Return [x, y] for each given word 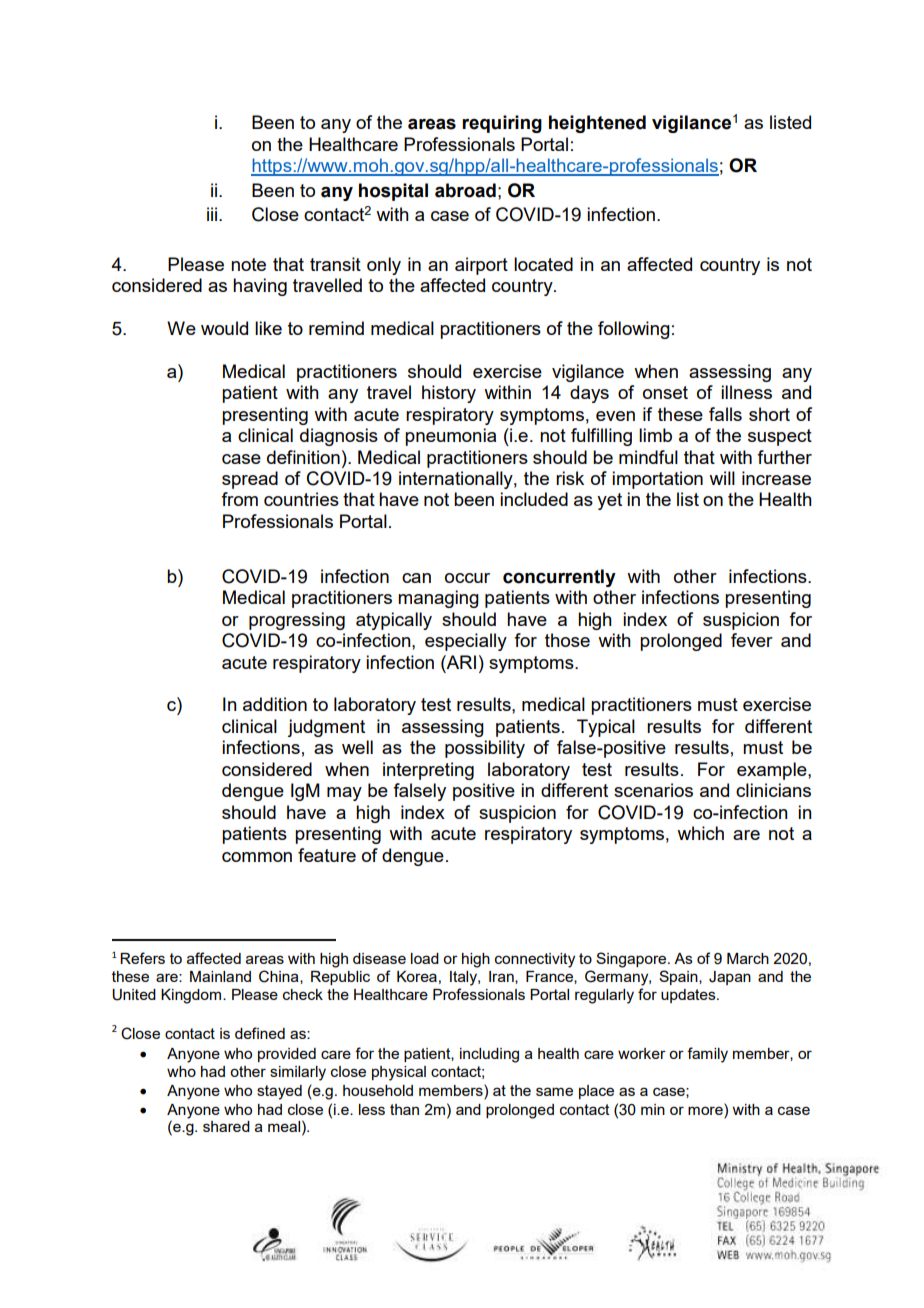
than [404, 1109]
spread [250, 480]
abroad [465, 190]
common [257, 857]
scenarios [653, 790]
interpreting [428, 771]
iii [213, 214]
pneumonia [450, 437]
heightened [597, 124]
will [722, 478]
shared [226, 1126]
